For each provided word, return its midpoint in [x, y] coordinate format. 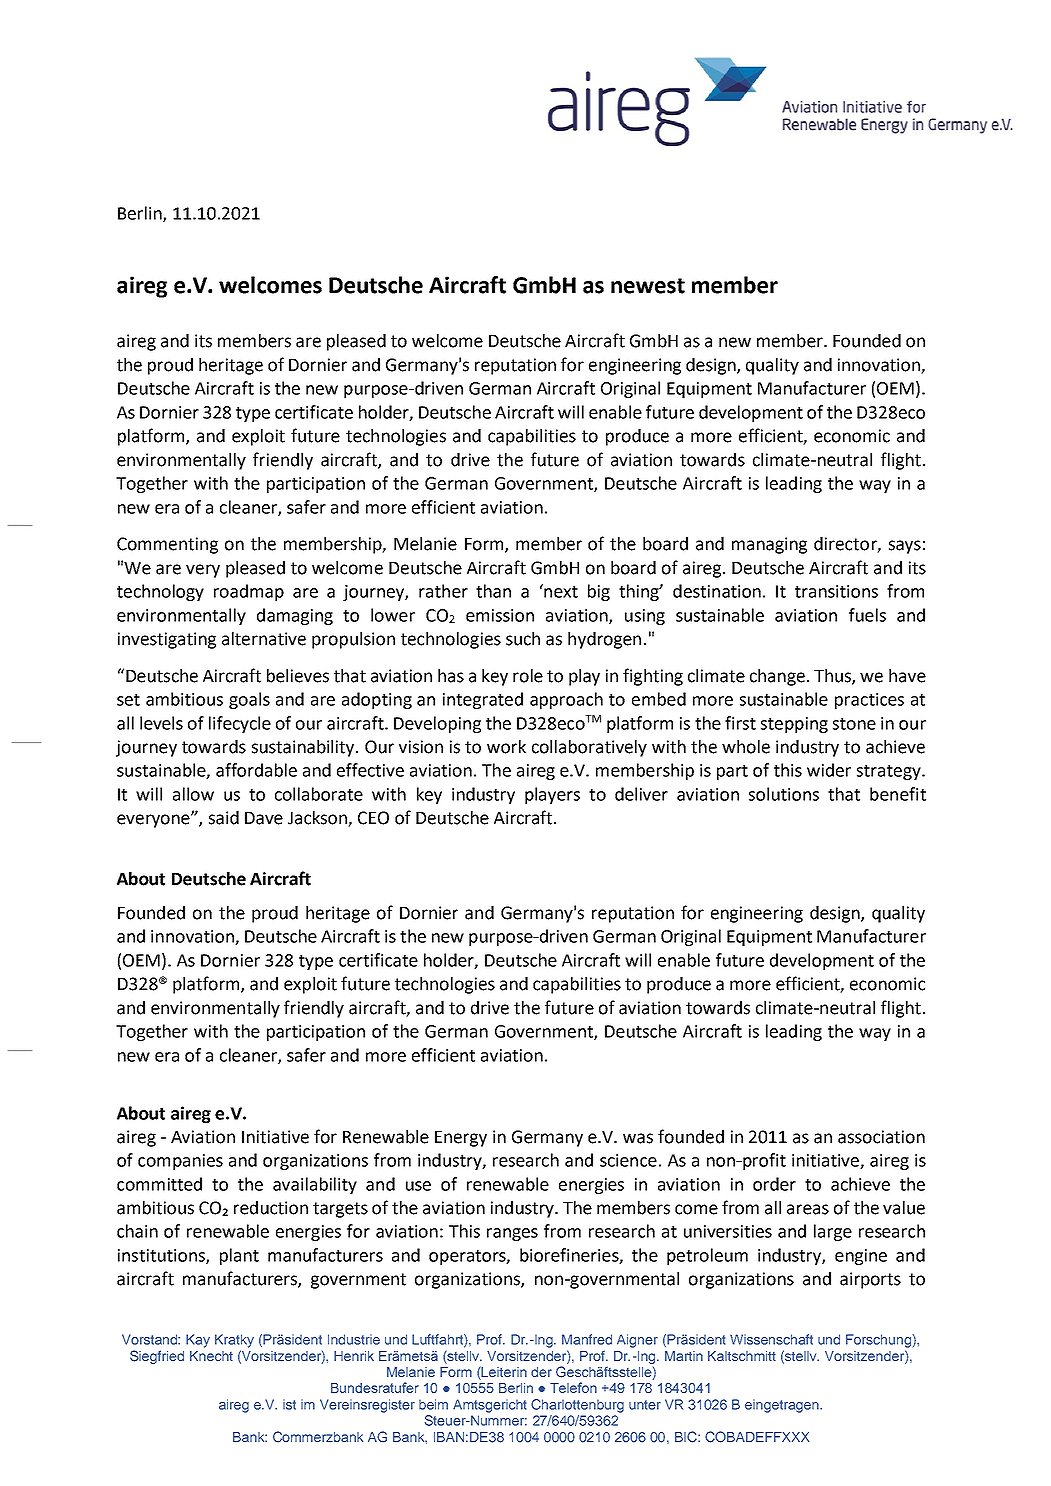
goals [249, 700]
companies [180, 1162]
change [777, 677]
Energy [461, 1139]
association [881, 1137]
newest [648, 286]
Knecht [211, 1356]
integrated [483, 700]
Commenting [167, 545]
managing [769, 545]
